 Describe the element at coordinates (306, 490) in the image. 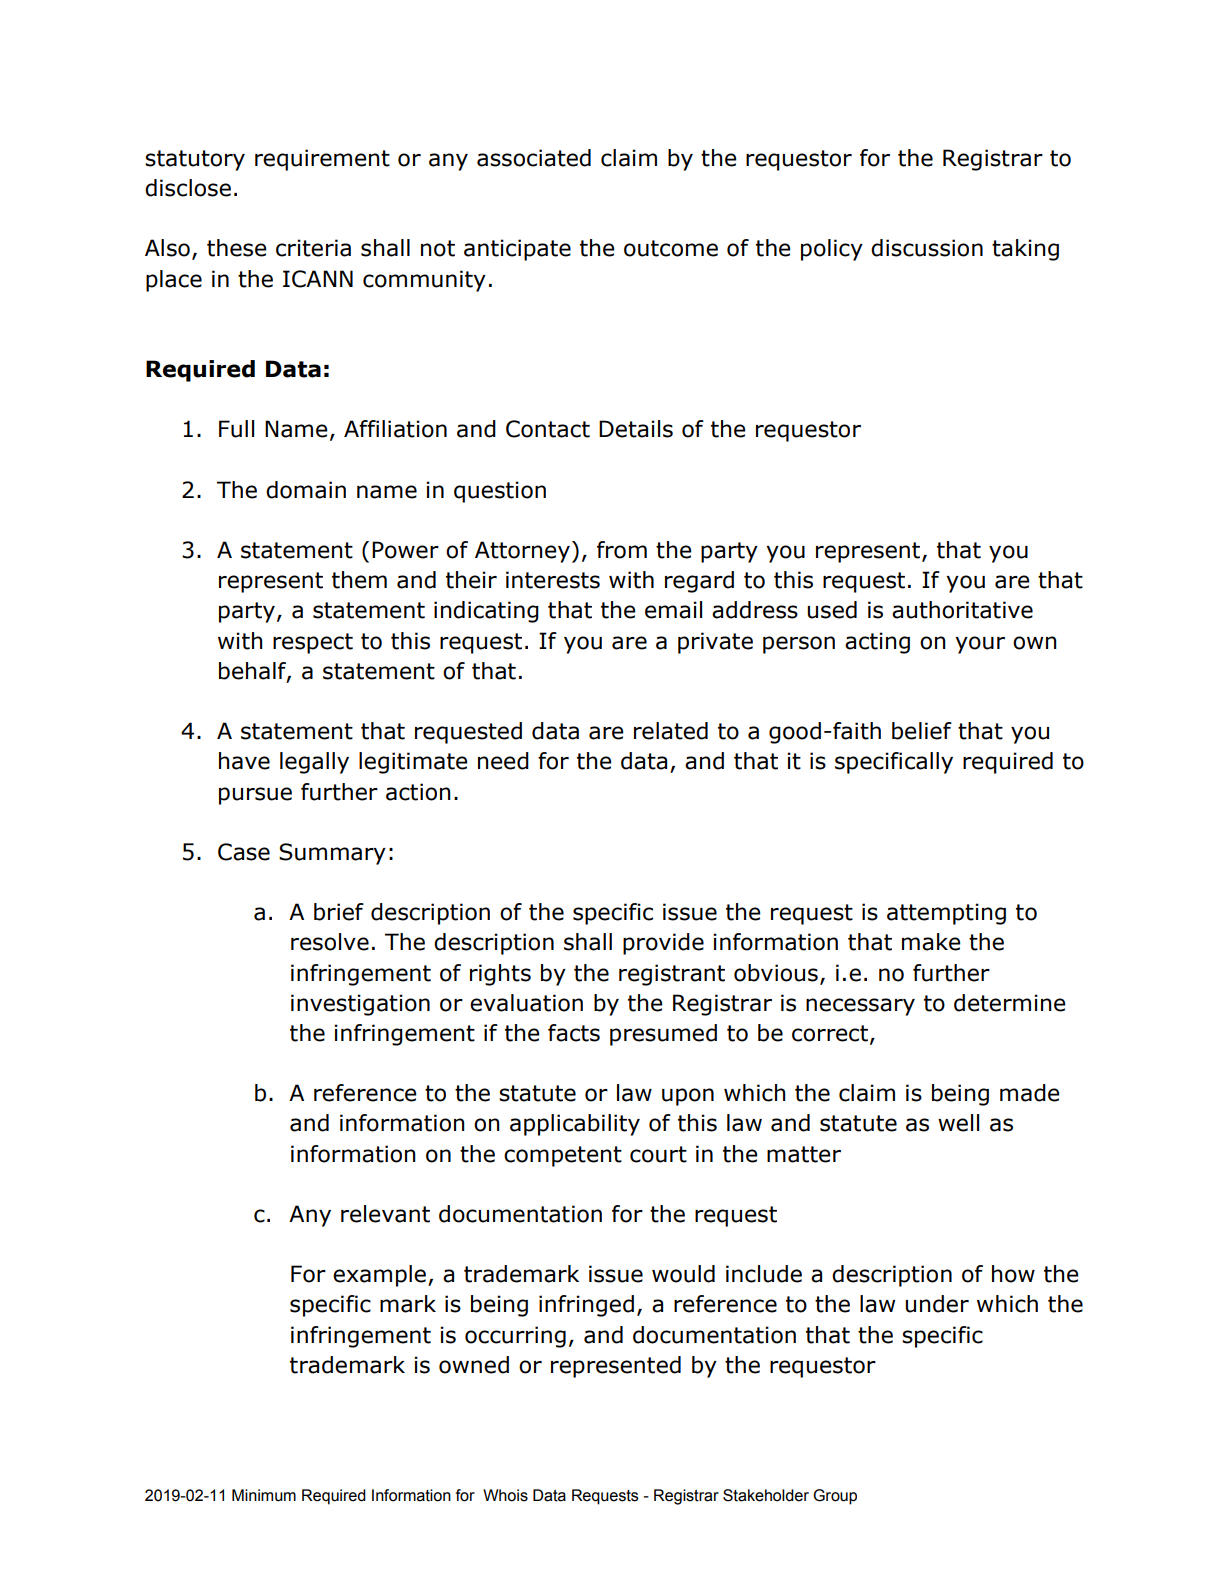

I see `domain` at that location.
